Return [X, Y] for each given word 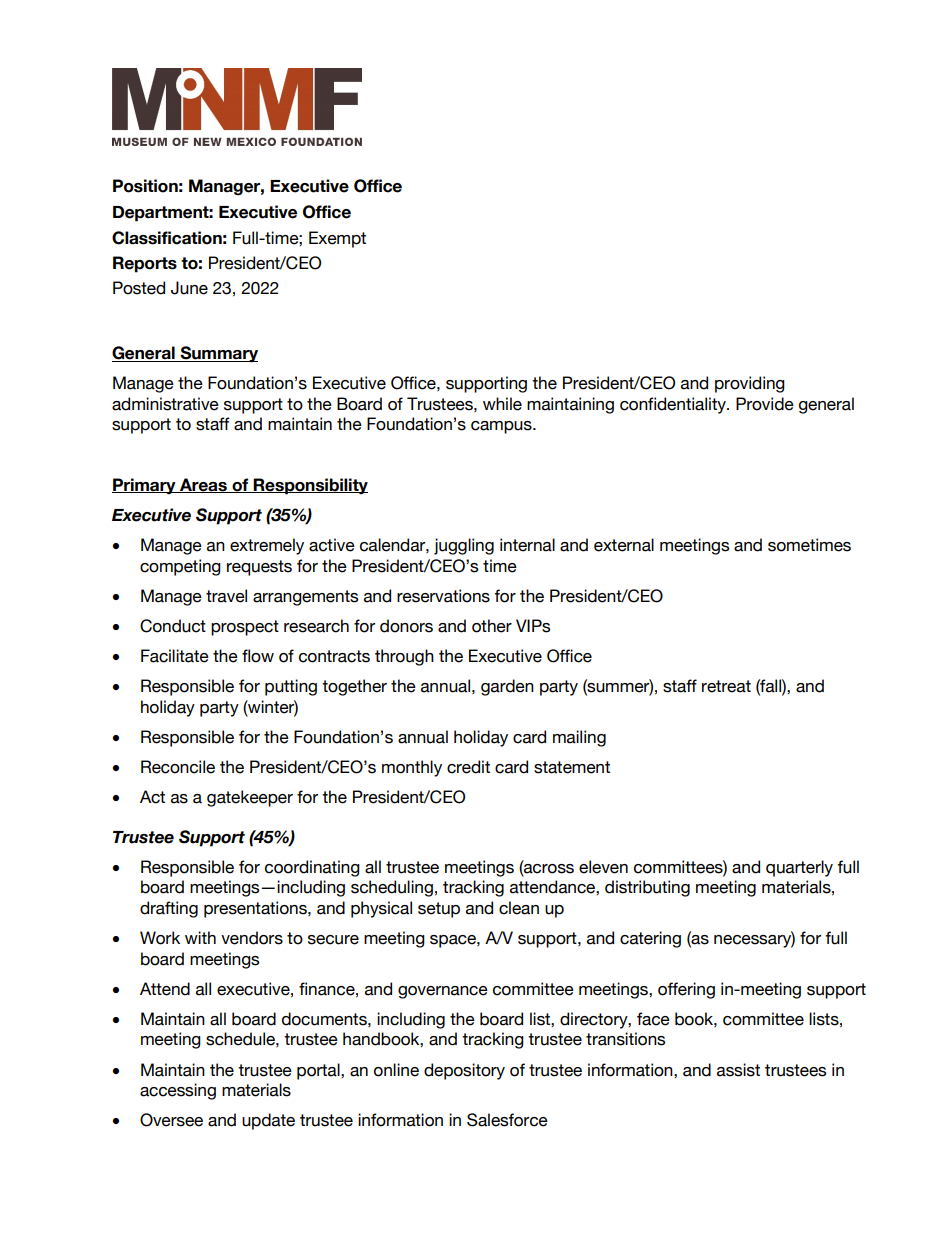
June [189, 288]
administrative [165, 404]
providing [750, 384]
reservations [443, 596]
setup [439, 910]
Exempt [337, 239]
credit [468, 767]
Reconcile [178, 767]
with [200, 937]
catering [650, 939]
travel [226, 596]
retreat [726, 686]
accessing [178, 1091]
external [624, 545]
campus [502, 427]
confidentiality [674, 405]
